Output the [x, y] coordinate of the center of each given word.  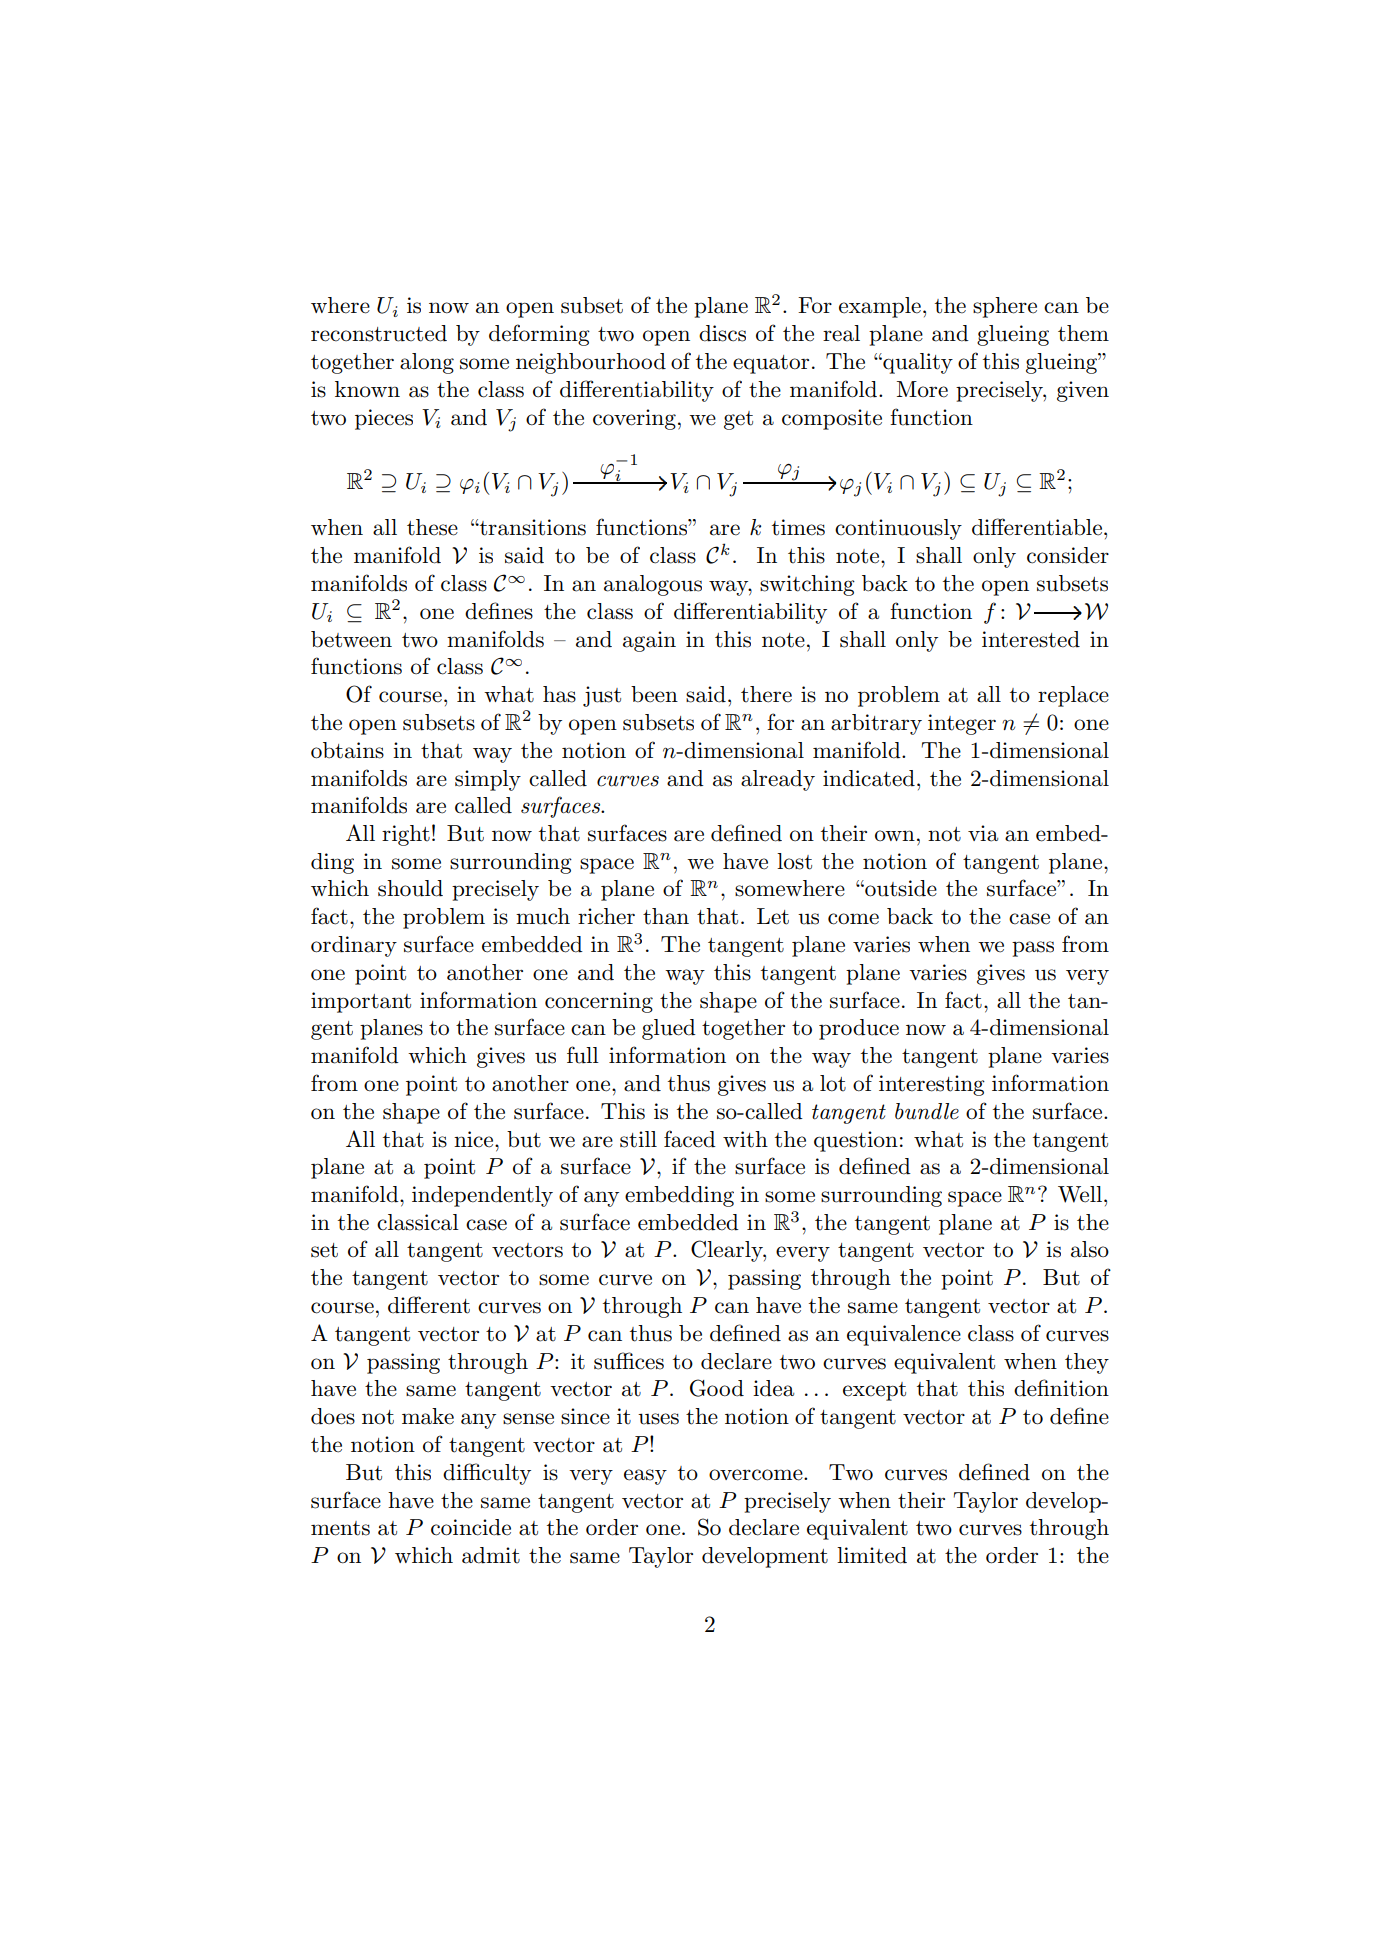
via [983, 833]
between [351, 639]
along [427, 363]
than [666, 916]
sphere [1005, 307]
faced [690, 1139]
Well [1081, 1194]
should [410, 888]
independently [482, 1196]
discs [722, 333]
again [649, 641]
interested [1031, 639]
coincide [471, 1527]
